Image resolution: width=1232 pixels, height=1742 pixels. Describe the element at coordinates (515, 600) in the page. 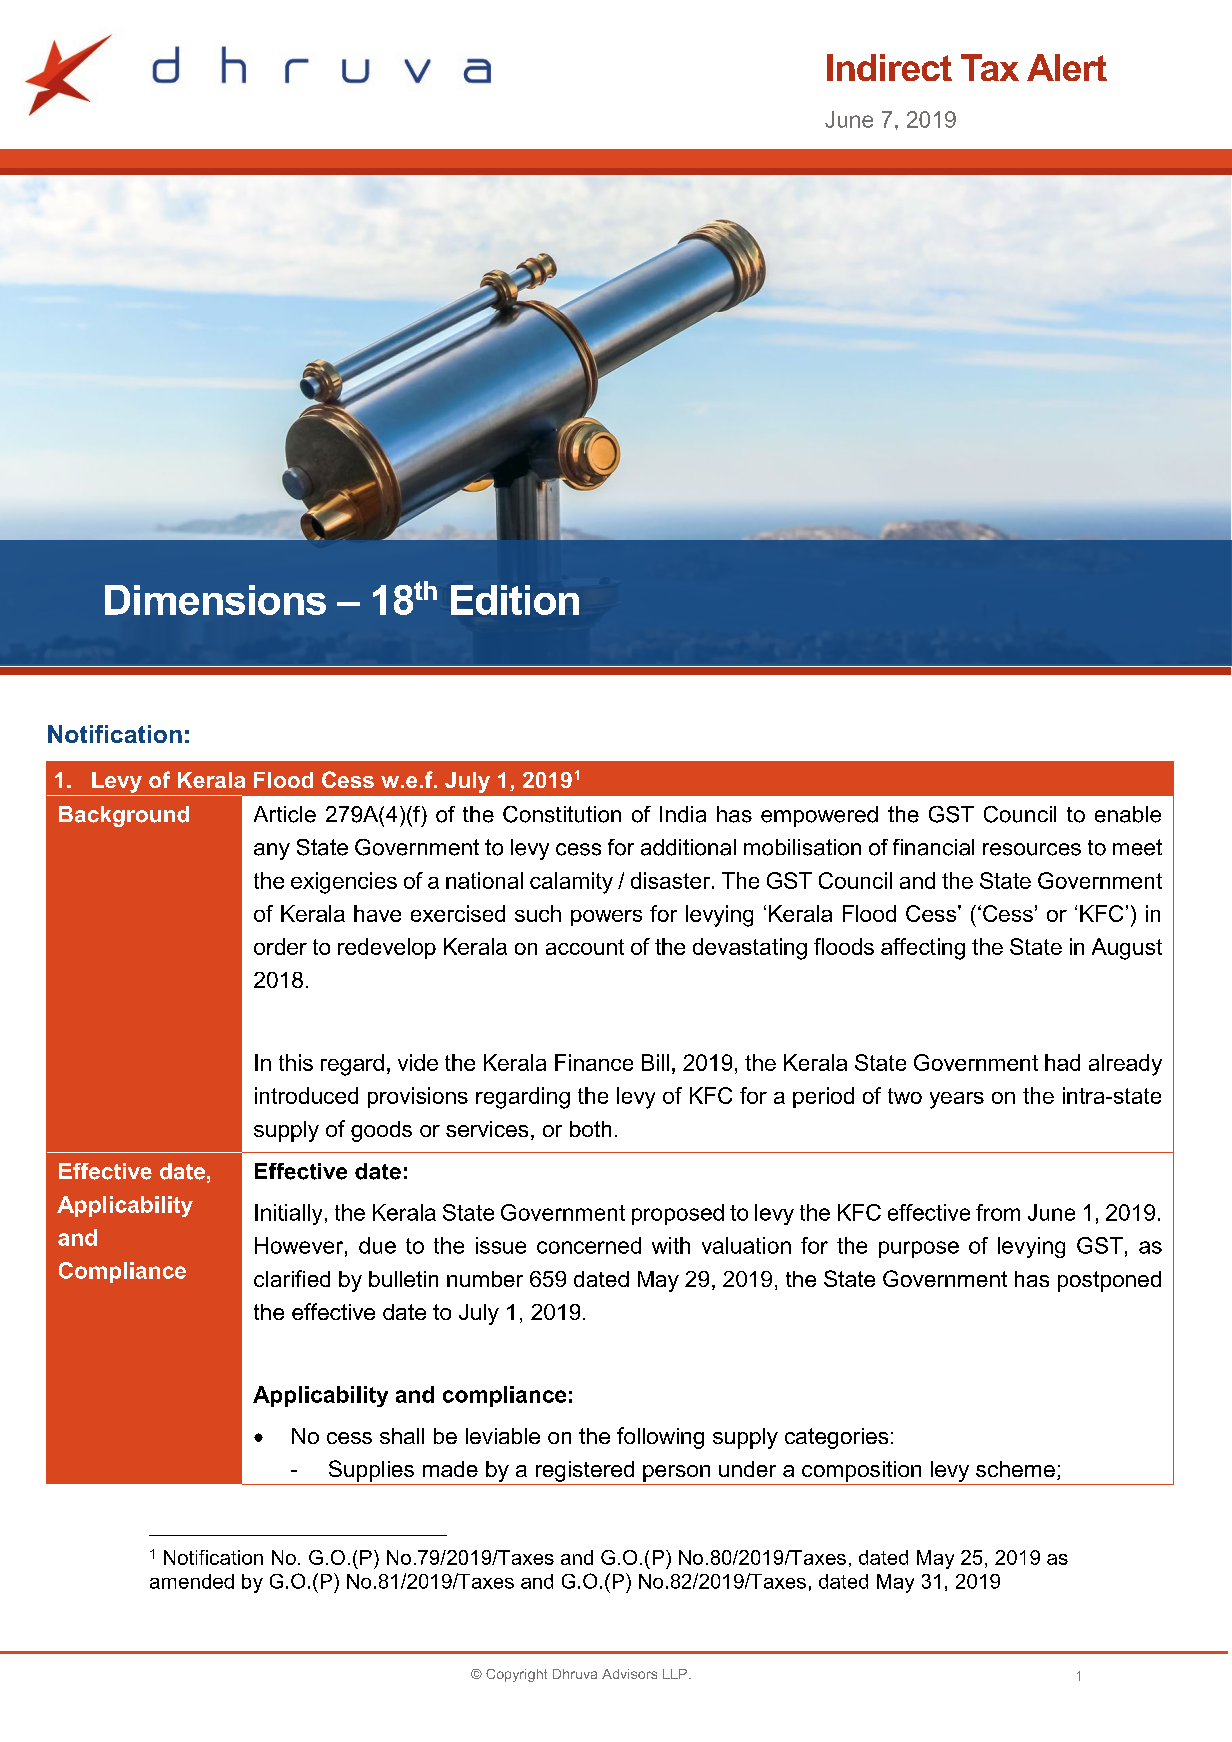

I see `Edition` at that location.
